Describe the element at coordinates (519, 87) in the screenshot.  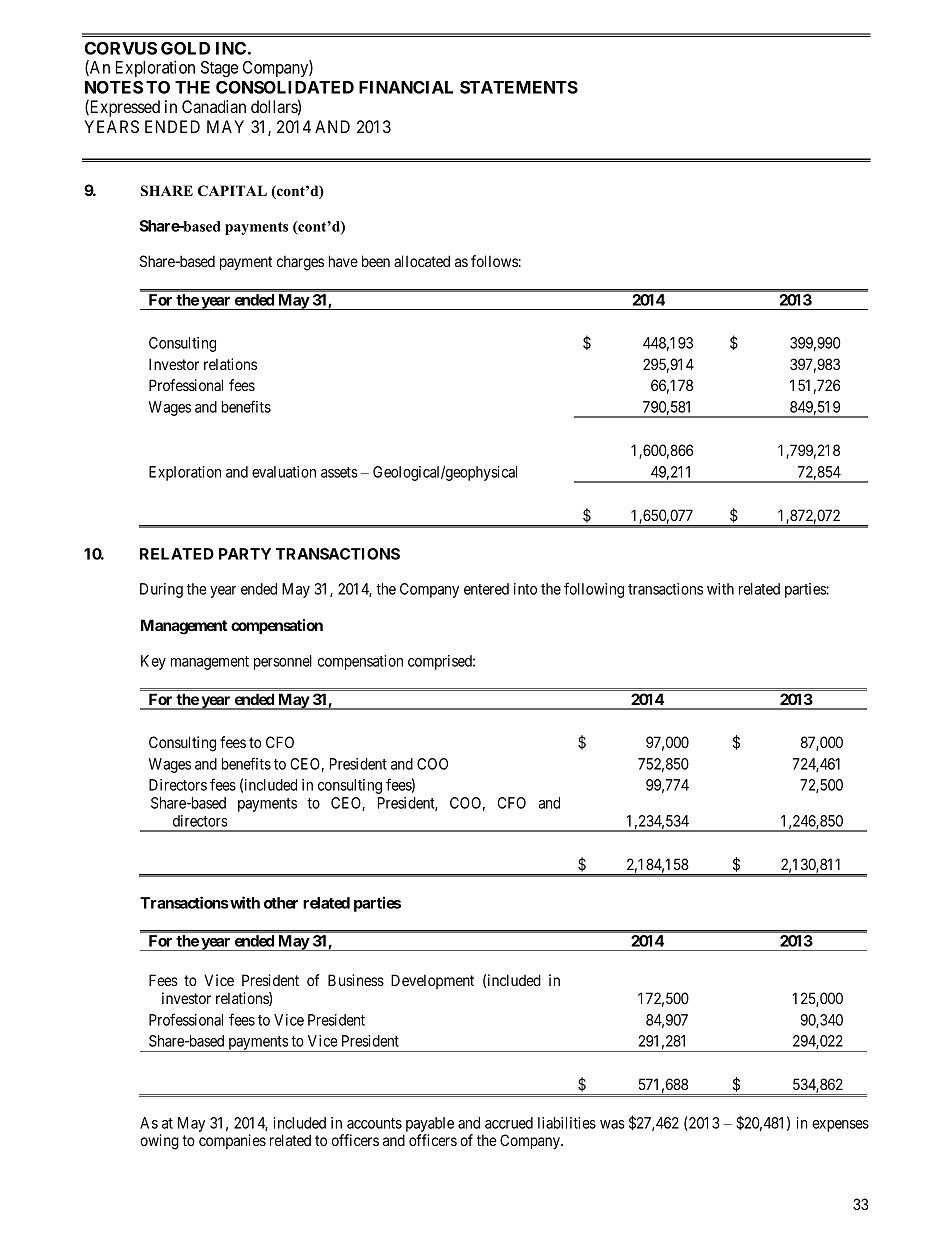
I see `STATEMENTS` at that location.
